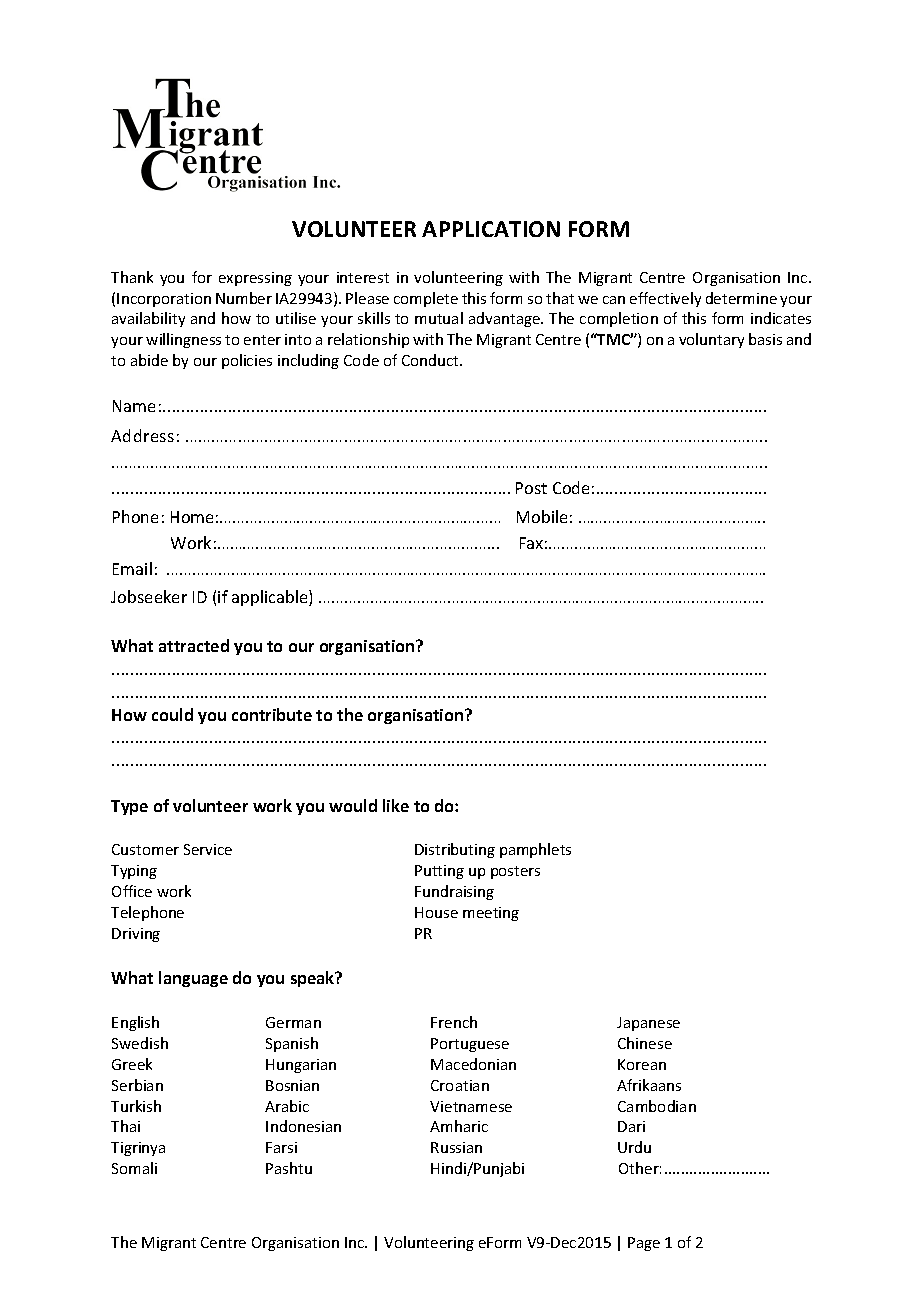  What do you see at coordinates (491, 229) in the screenshot?
I see `APPLICATION` at bounding box center [491, 229].
